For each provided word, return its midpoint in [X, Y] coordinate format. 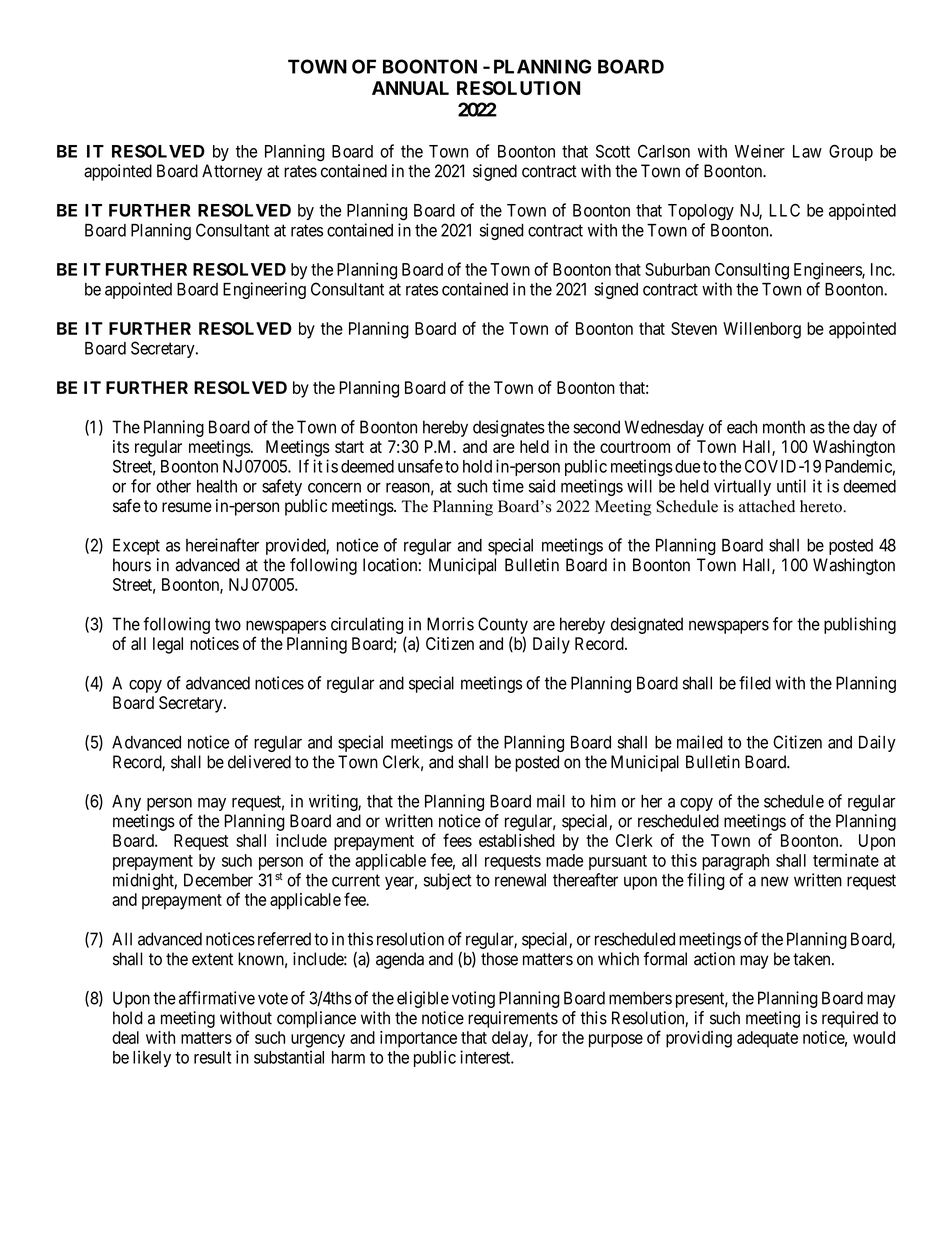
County [503, 625]
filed [755, 683]
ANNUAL [410, 88]
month [784, 427]
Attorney [232, 172]
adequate [767, 1039]
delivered [259, 762]
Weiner [760, 151]
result [212, 1057]
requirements [513, 1019]
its [121, 446]
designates [509, 428]
